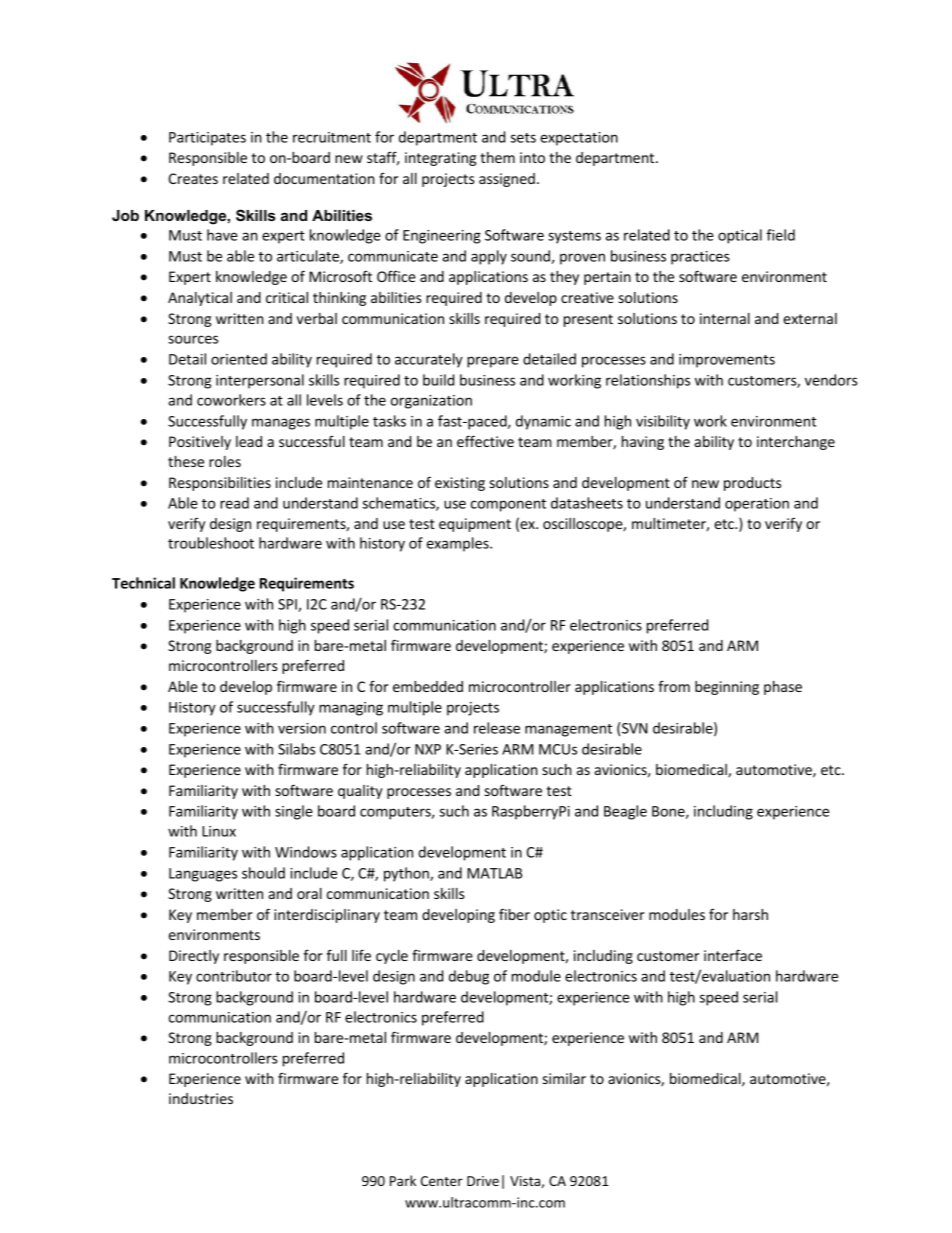 The height and width of the document is (1233, 952). Describe the element at coordinates (288, 605) in the document. I see `SPI` at that location.
